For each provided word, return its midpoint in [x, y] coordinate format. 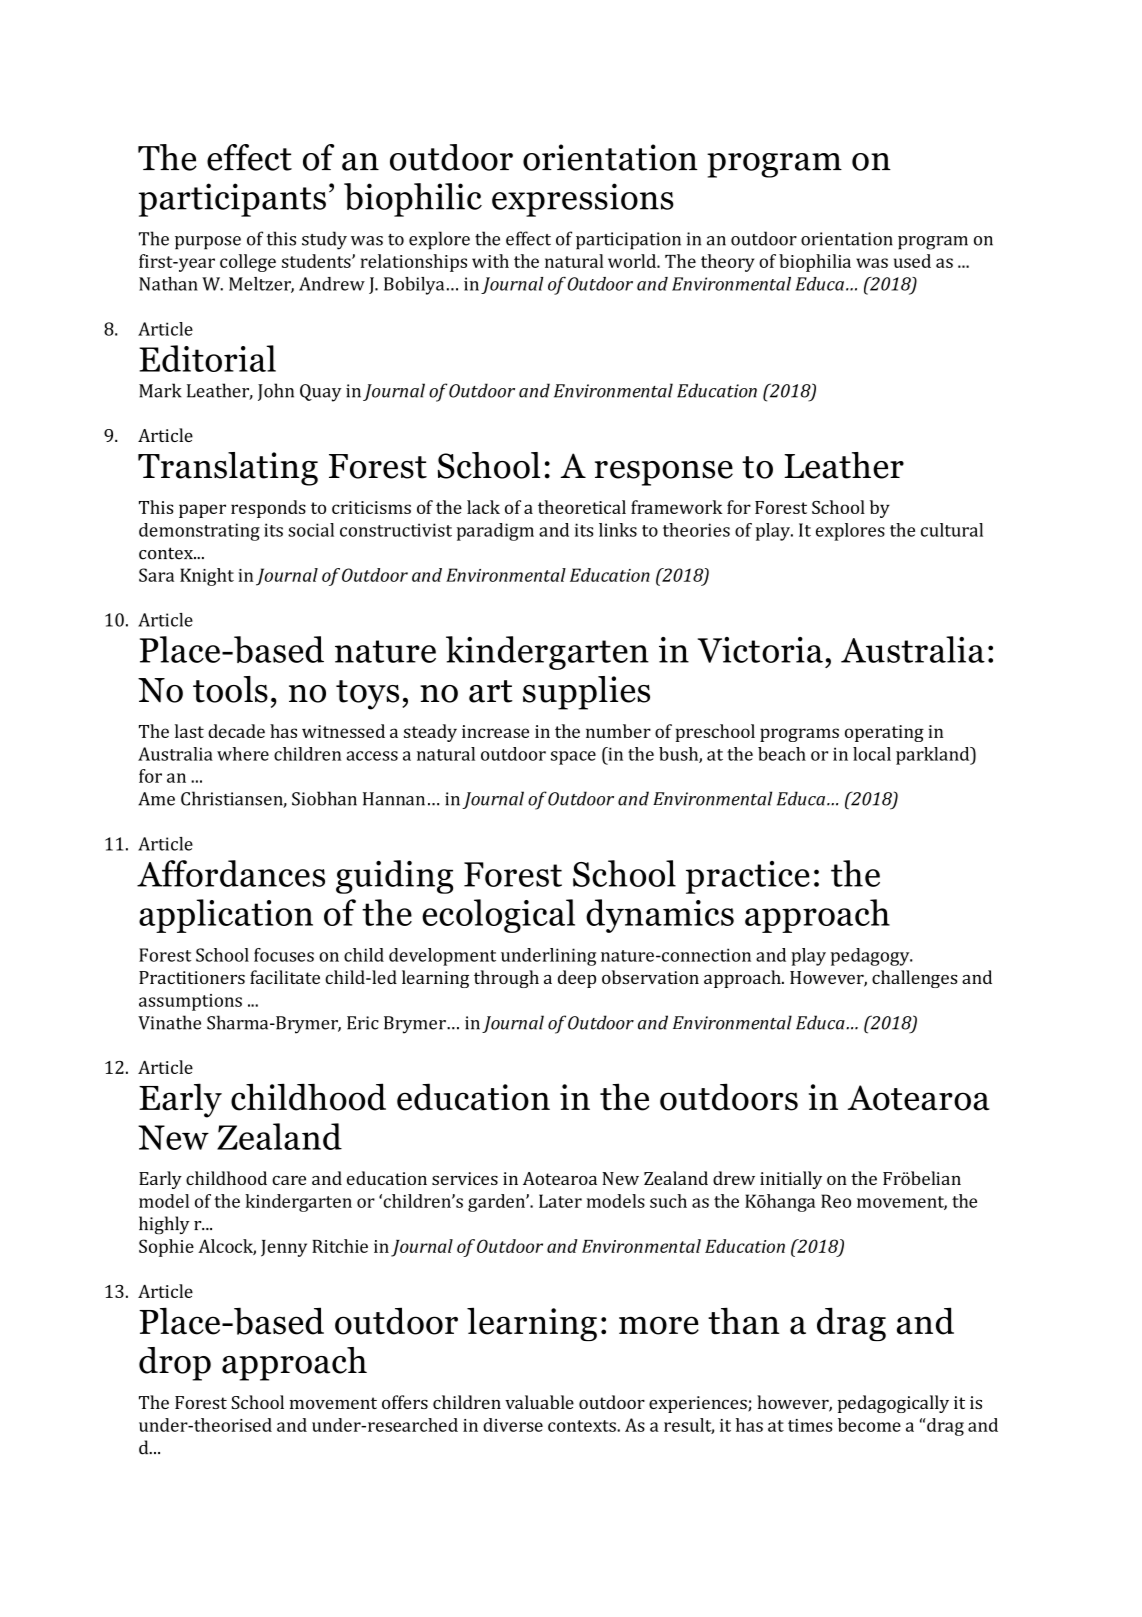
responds [268, 509]
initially [791, 1180]
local [872, 754]
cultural [952, 530]
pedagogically [893, 1404]
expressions [583, 200]
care [289, 1180]
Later [560, 1201]
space [573, 758]
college [248, 263]
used [912, 261]
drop [175, 1364]
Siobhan [324, 798]
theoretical [582, 507]
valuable [539, 1402]
